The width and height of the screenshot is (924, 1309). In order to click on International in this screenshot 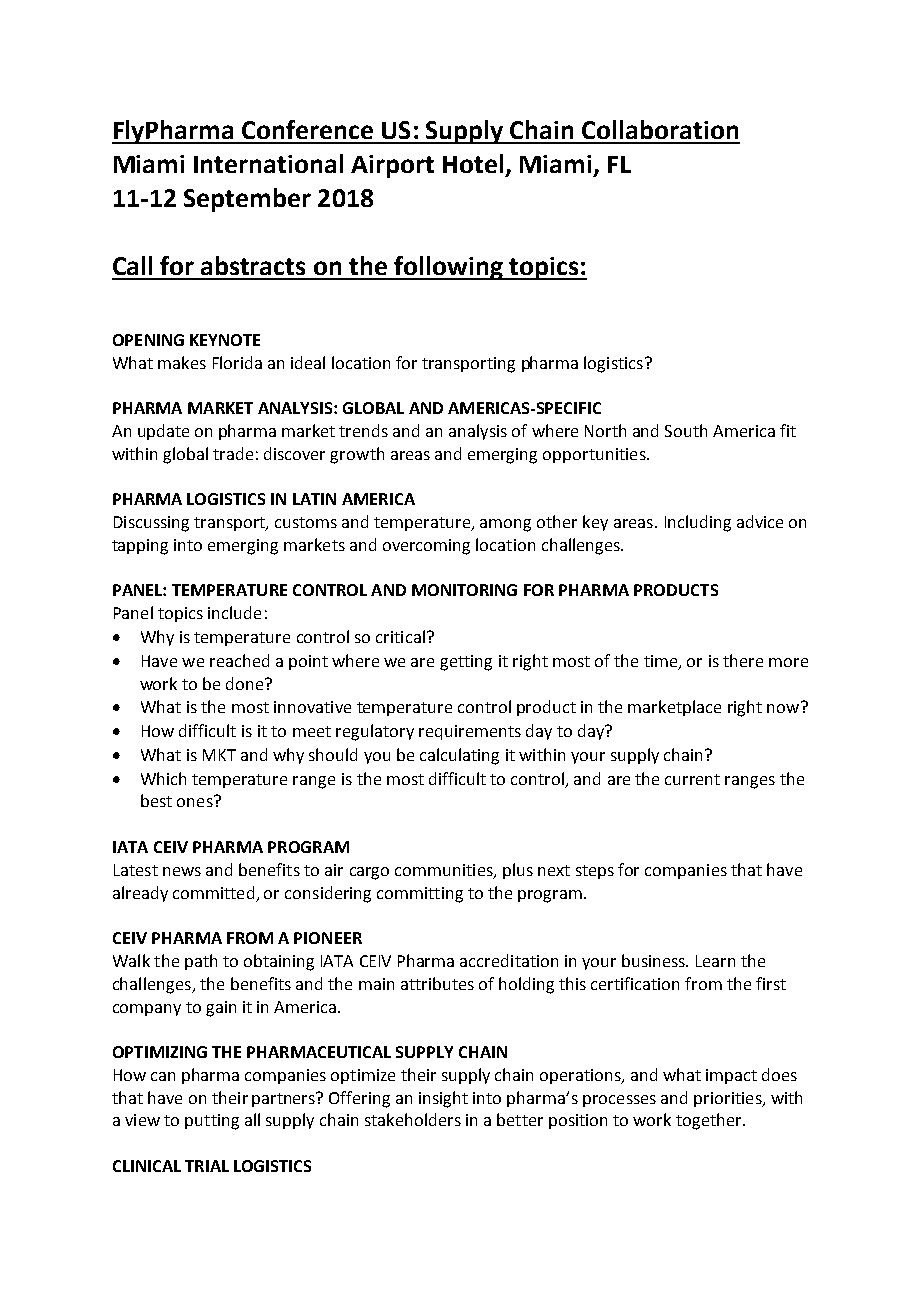, I will do `click(268, 163)`.
